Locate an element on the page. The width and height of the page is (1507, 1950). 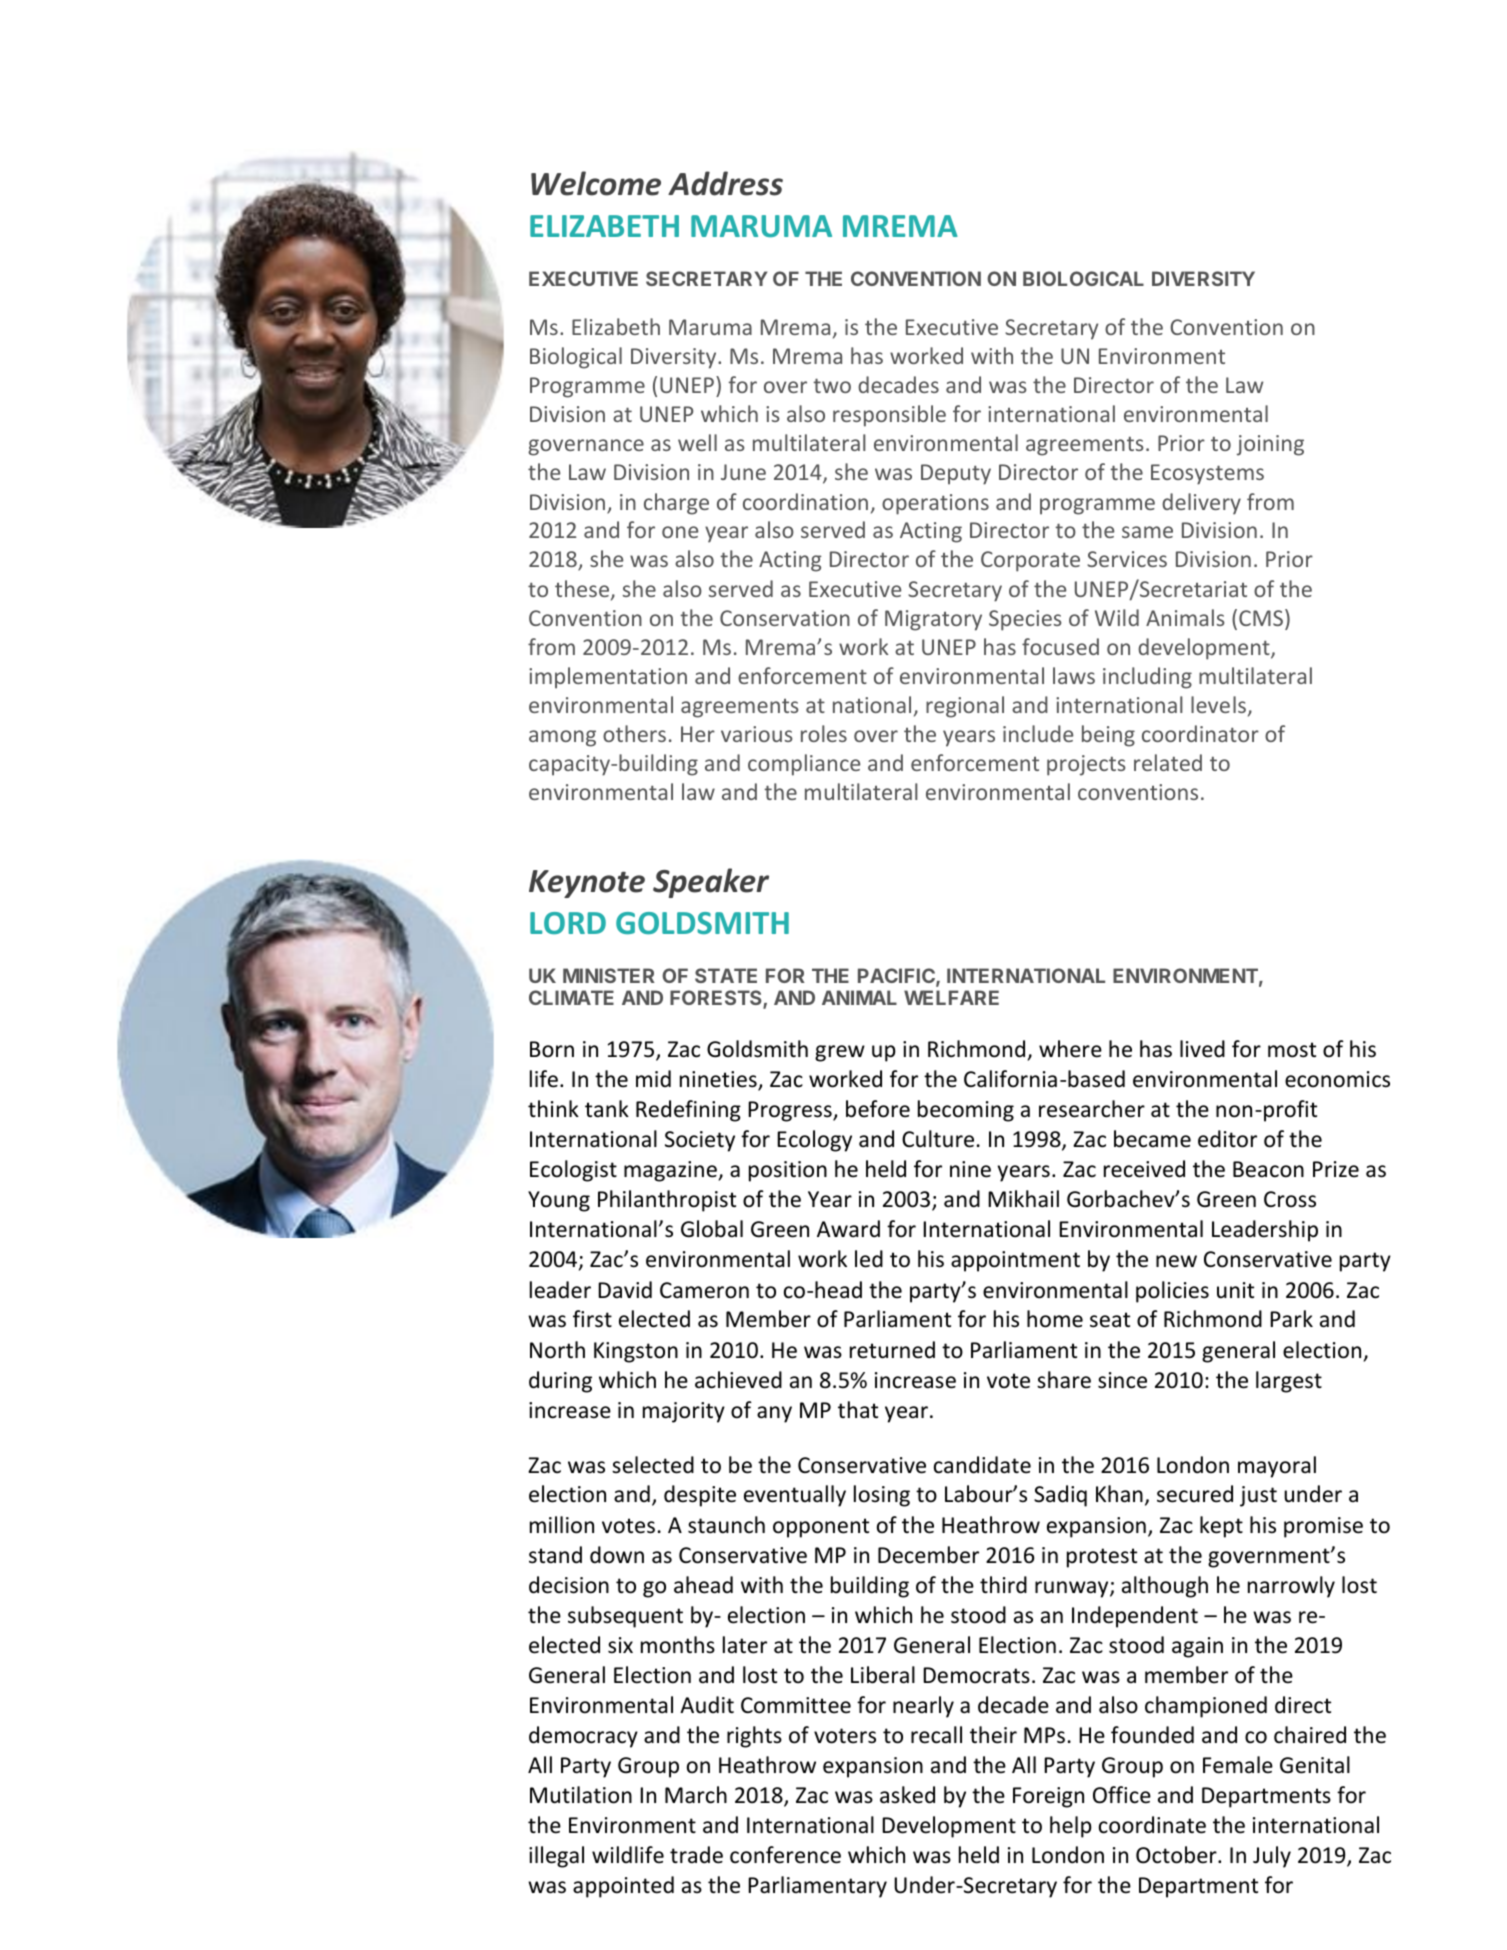
Philanthropist is located at coordinates (667, 1201).
